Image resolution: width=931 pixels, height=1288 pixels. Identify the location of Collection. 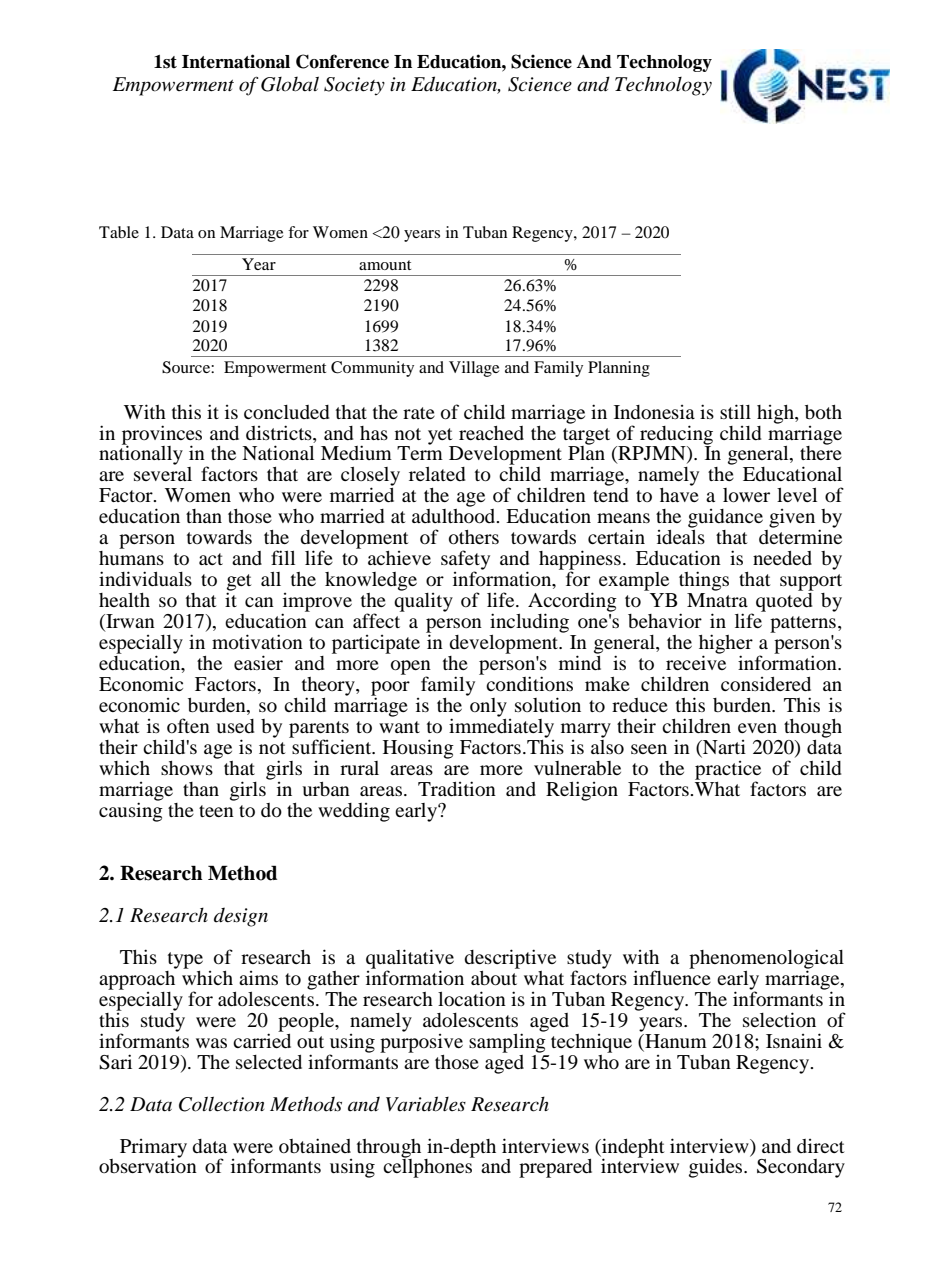
(221, 1104).
